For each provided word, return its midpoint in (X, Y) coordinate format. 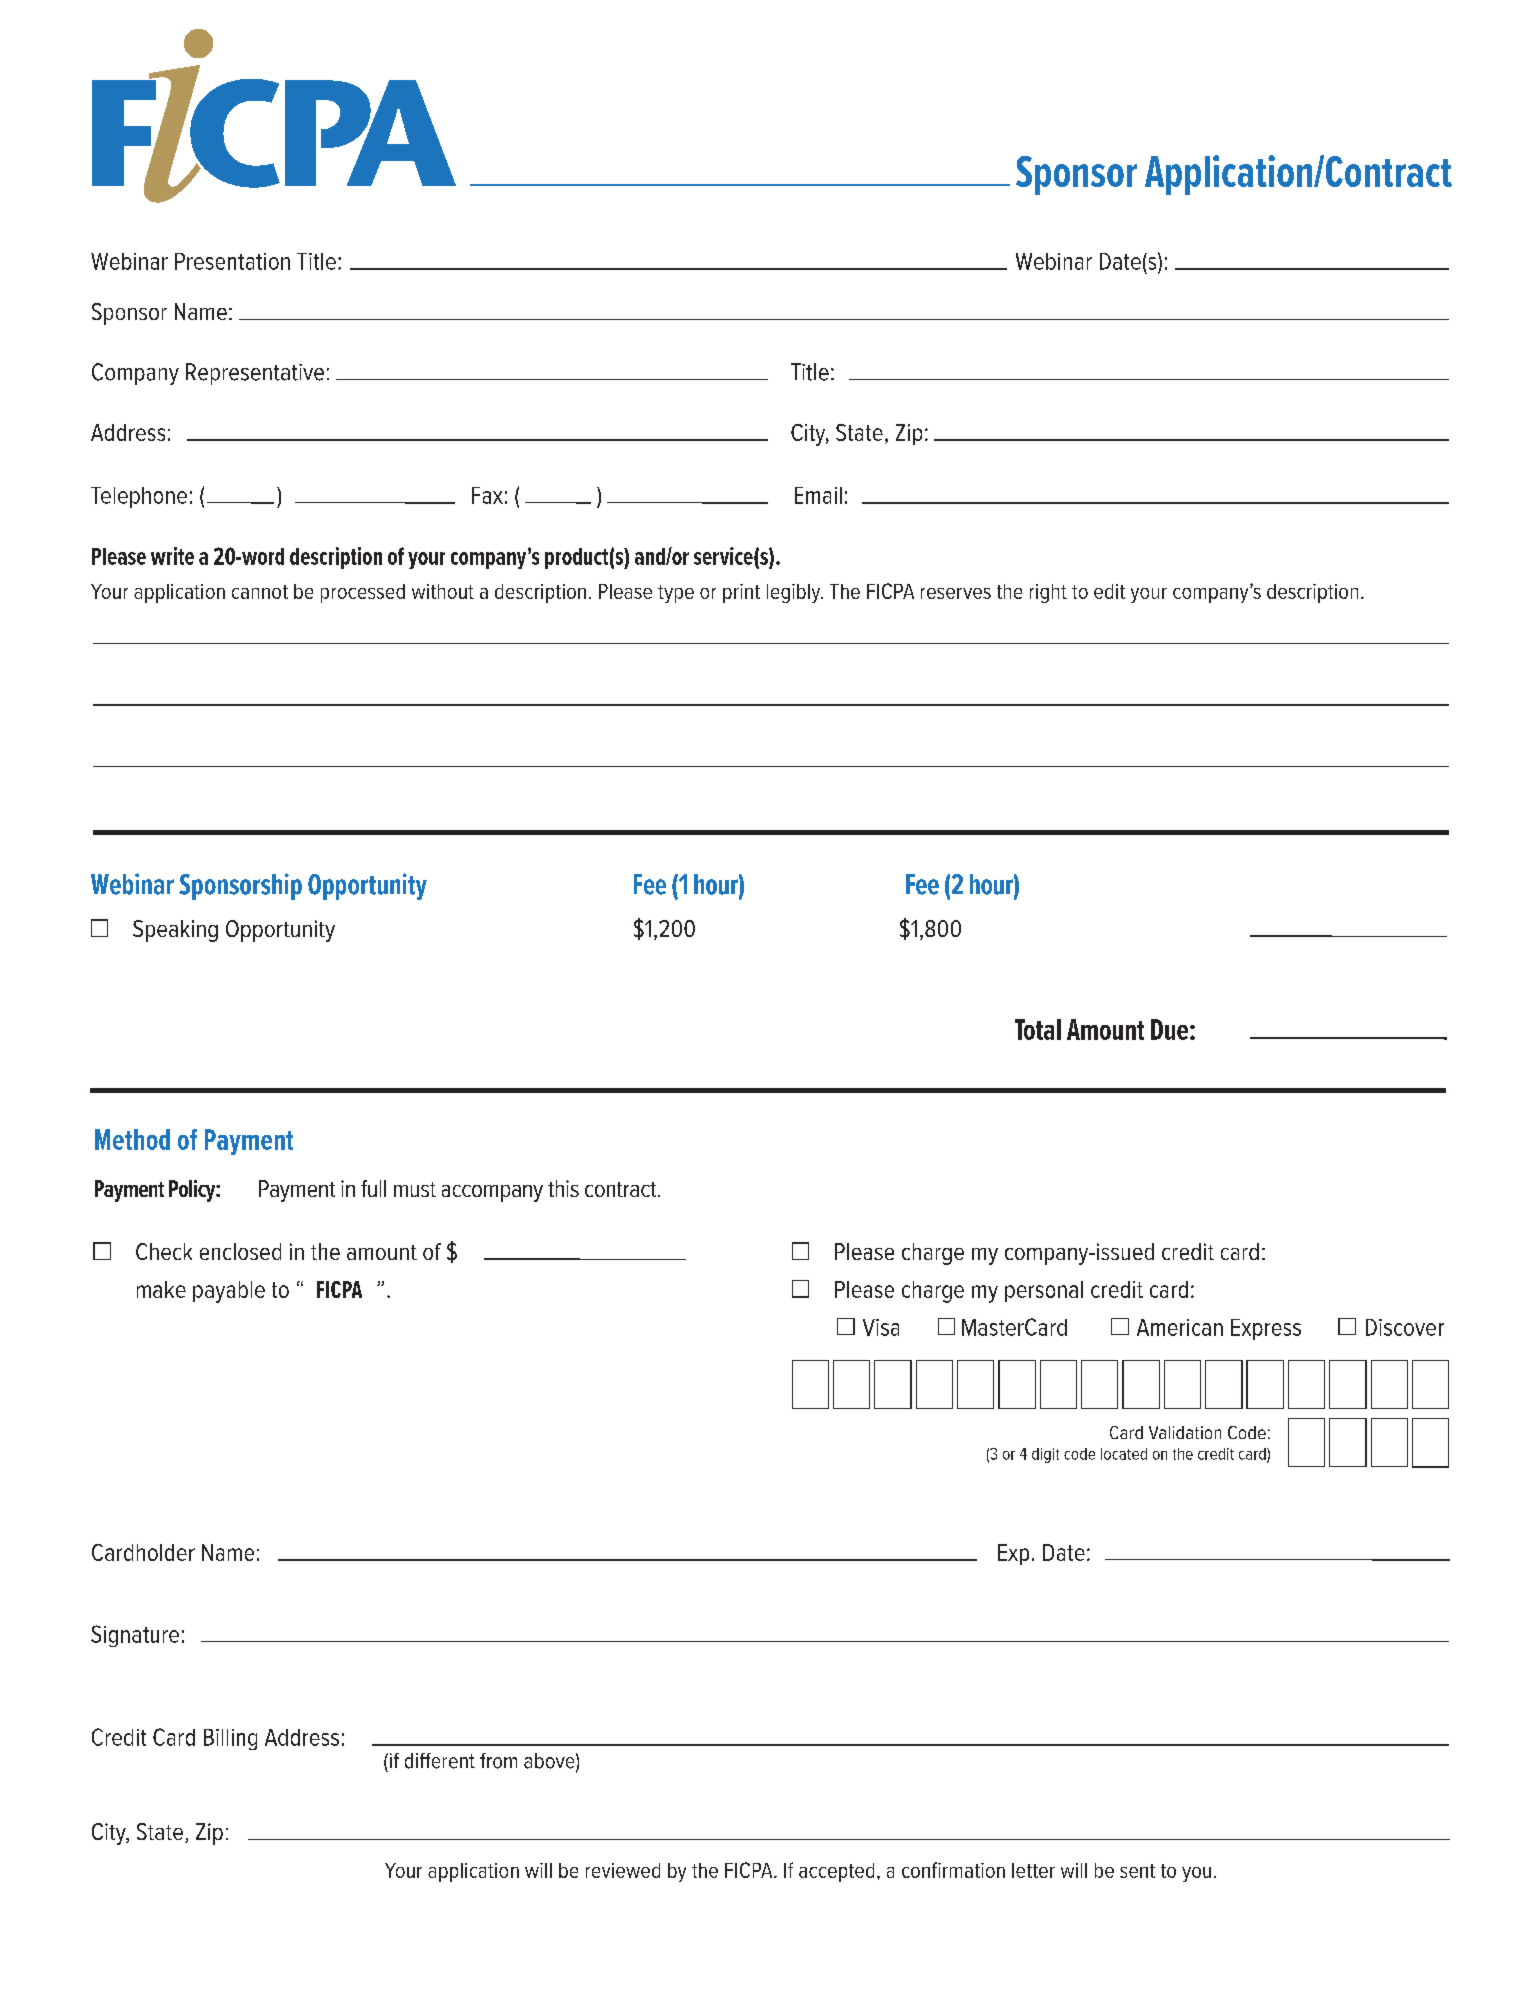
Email (818, 495)
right (1048, 593)
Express (1266, 1329)
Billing (230, 1739)
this (563, 1188)
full (373, 1188)
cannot (260, 592)
